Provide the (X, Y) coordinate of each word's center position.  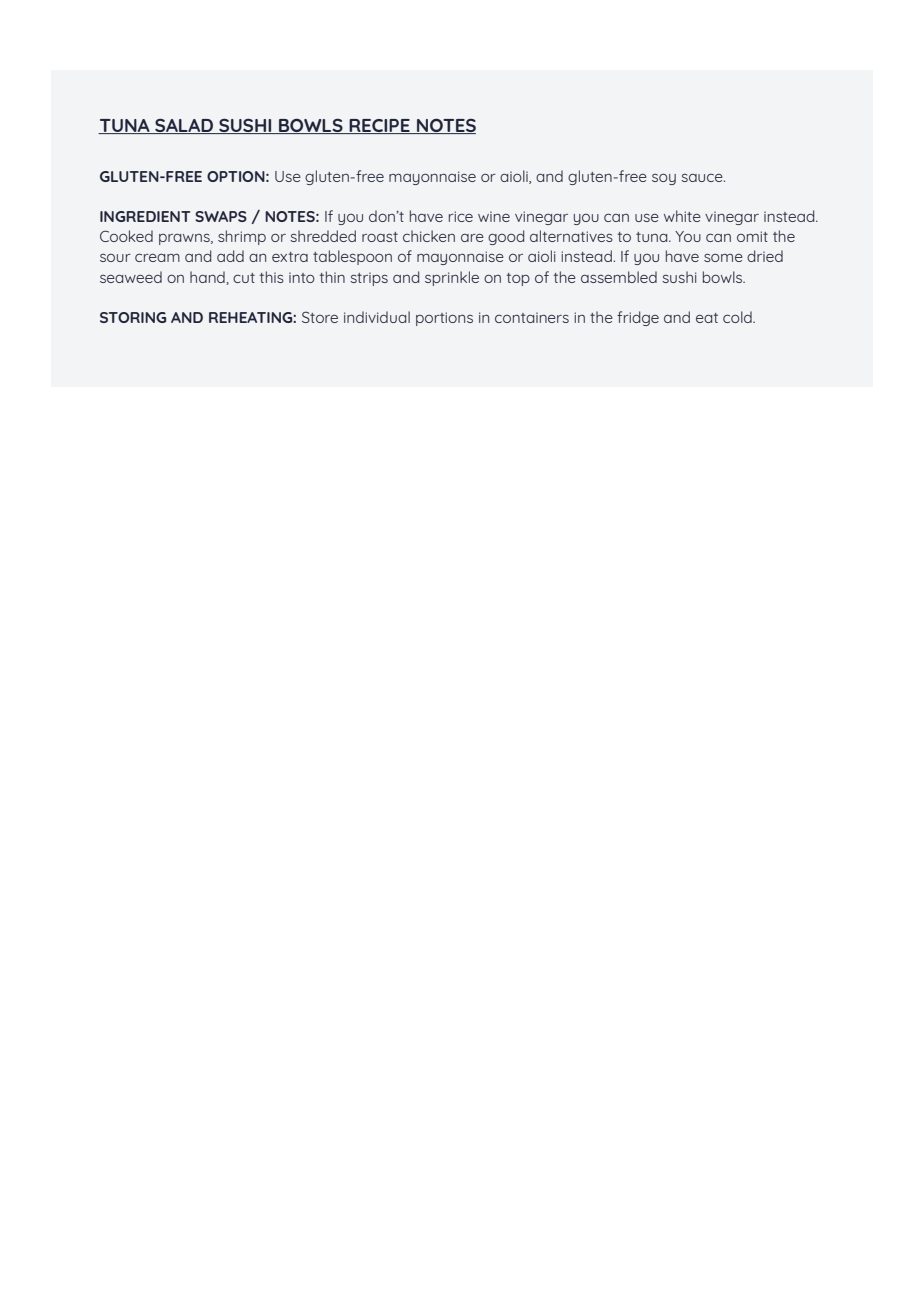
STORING (133, 317)
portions (444, 319)
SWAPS (221, 216)
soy (664, 179)
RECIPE (379, 126)
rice (461, 216)
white (682, 216)
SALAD (184, 126)
